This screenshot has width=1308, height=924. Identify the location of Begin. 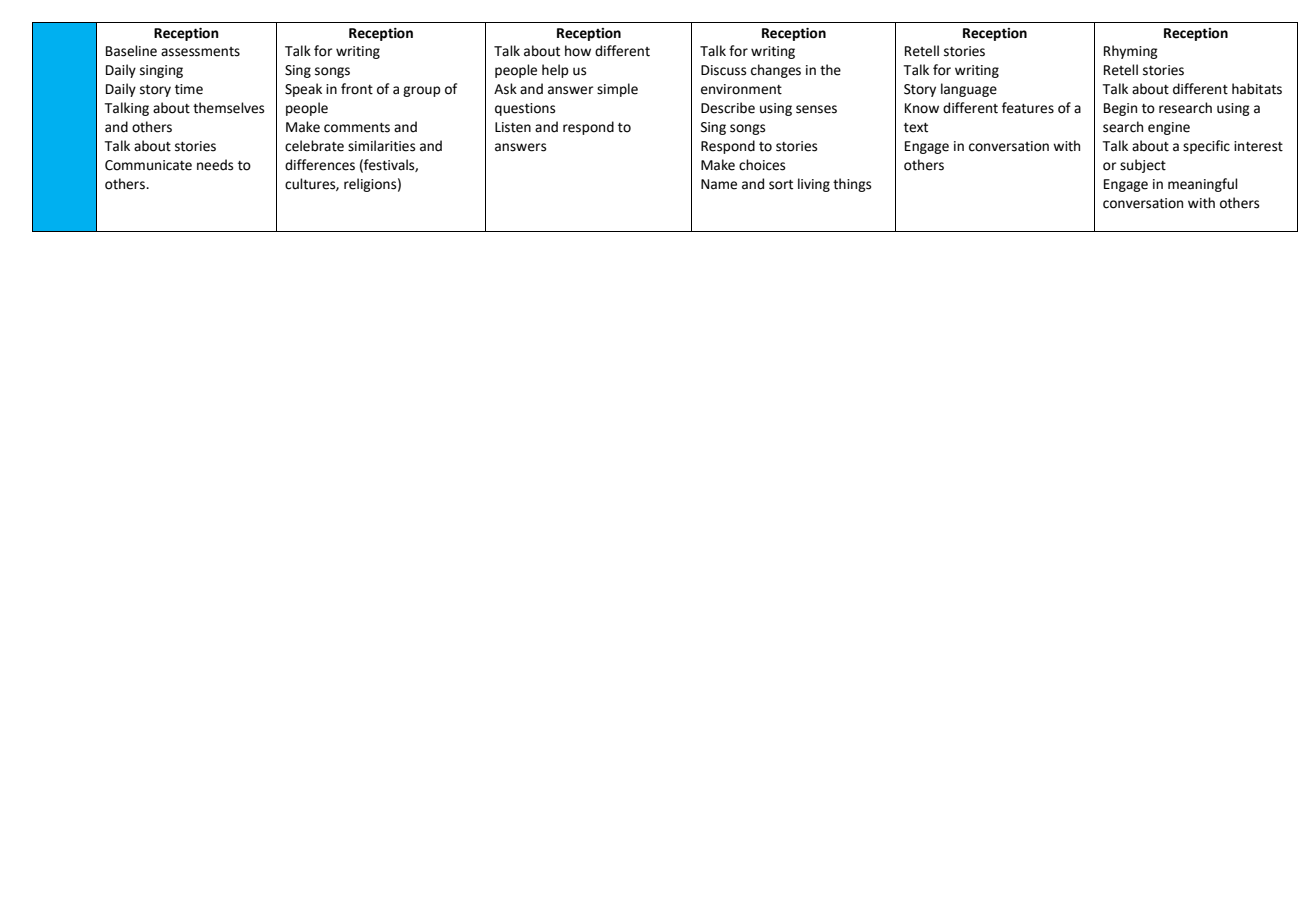
(1120, 109).
